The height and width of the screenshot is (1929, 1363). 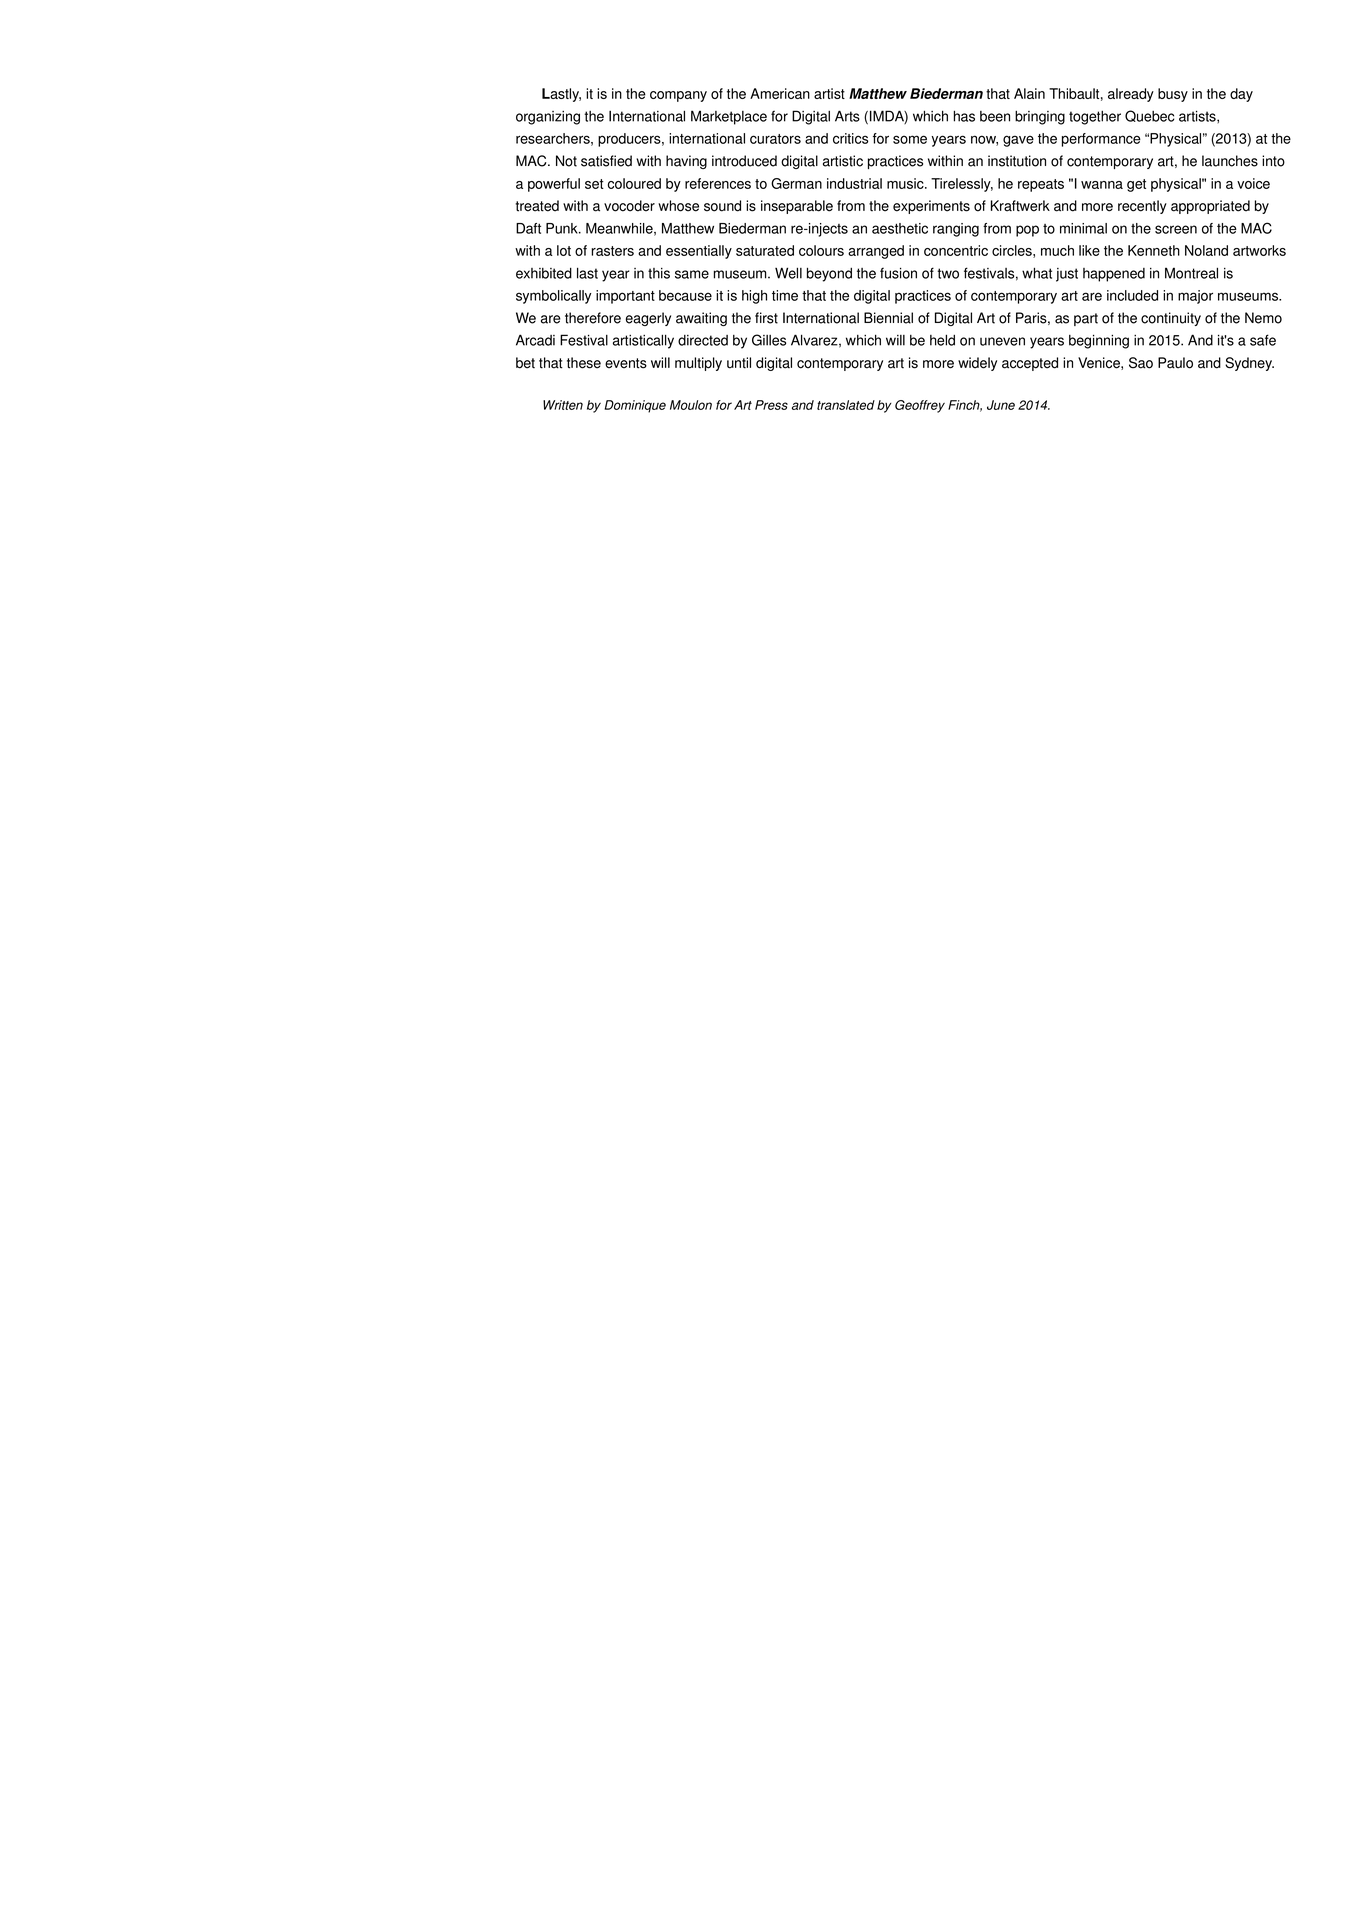 What do you see at coordinates (678, 96) in the screenshot?
I see `company` at bounding box center [678, 96].
